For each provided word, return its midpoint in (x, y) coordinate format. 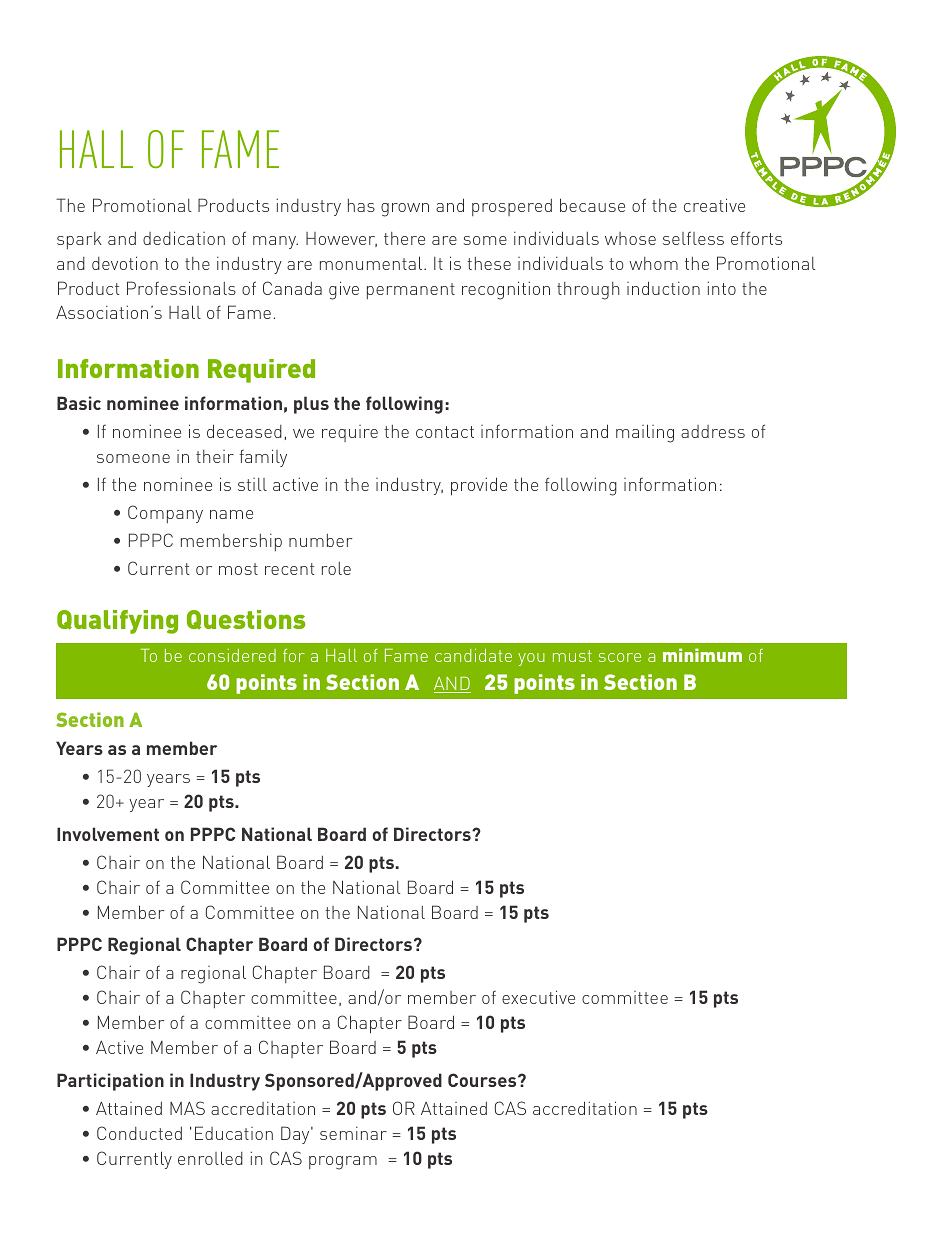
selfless (693, 238)
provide (479, 486)
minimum (702, 655)
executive (538, 997)
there (404, 238)
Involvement (108, 834)
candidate (473, 655)
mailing (645, 433)
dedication (184, 238)
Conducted (139, 1133)
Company (165, 514)
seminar (353, 1133)
